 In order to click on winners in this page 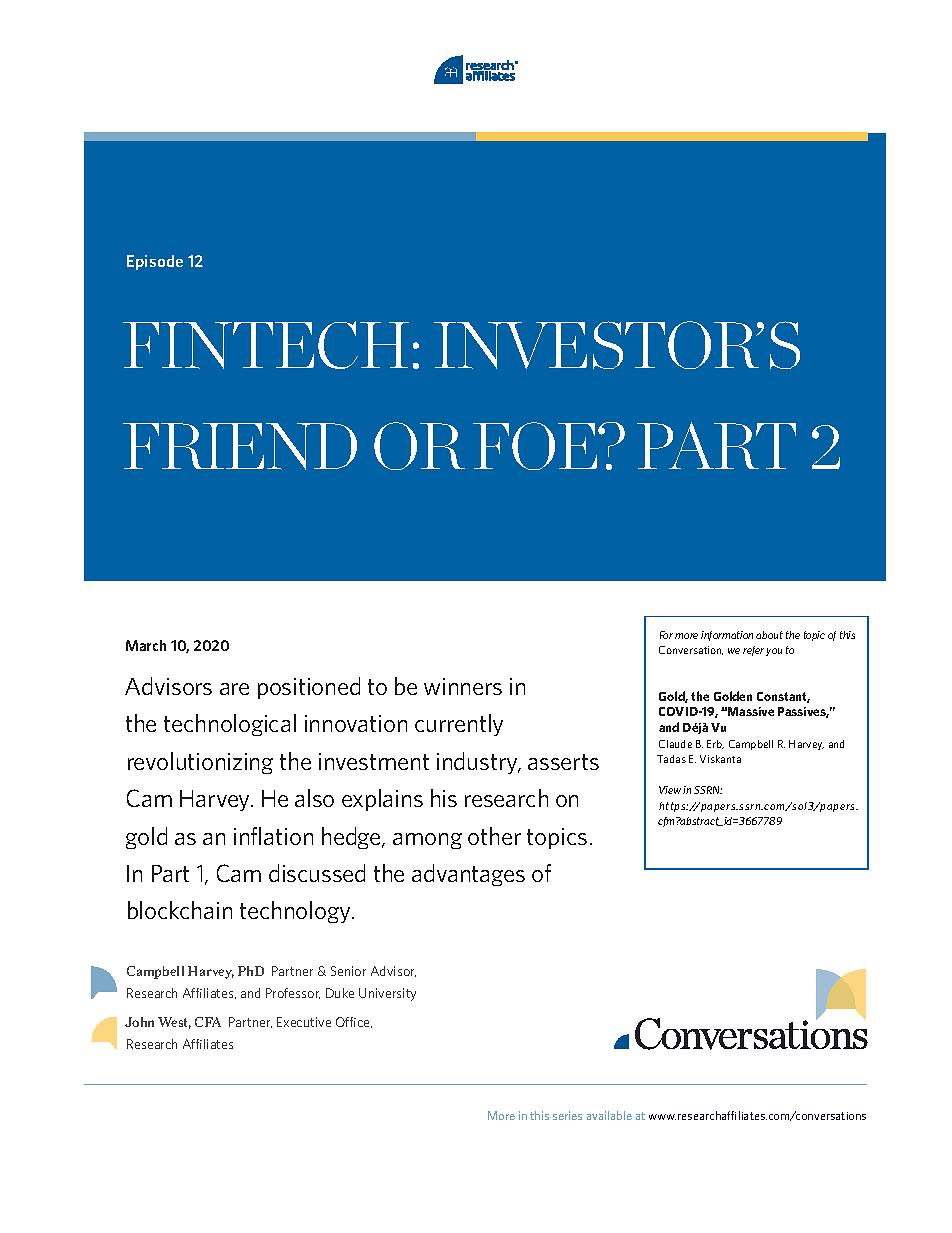, I will do `click(463, 686)`.
